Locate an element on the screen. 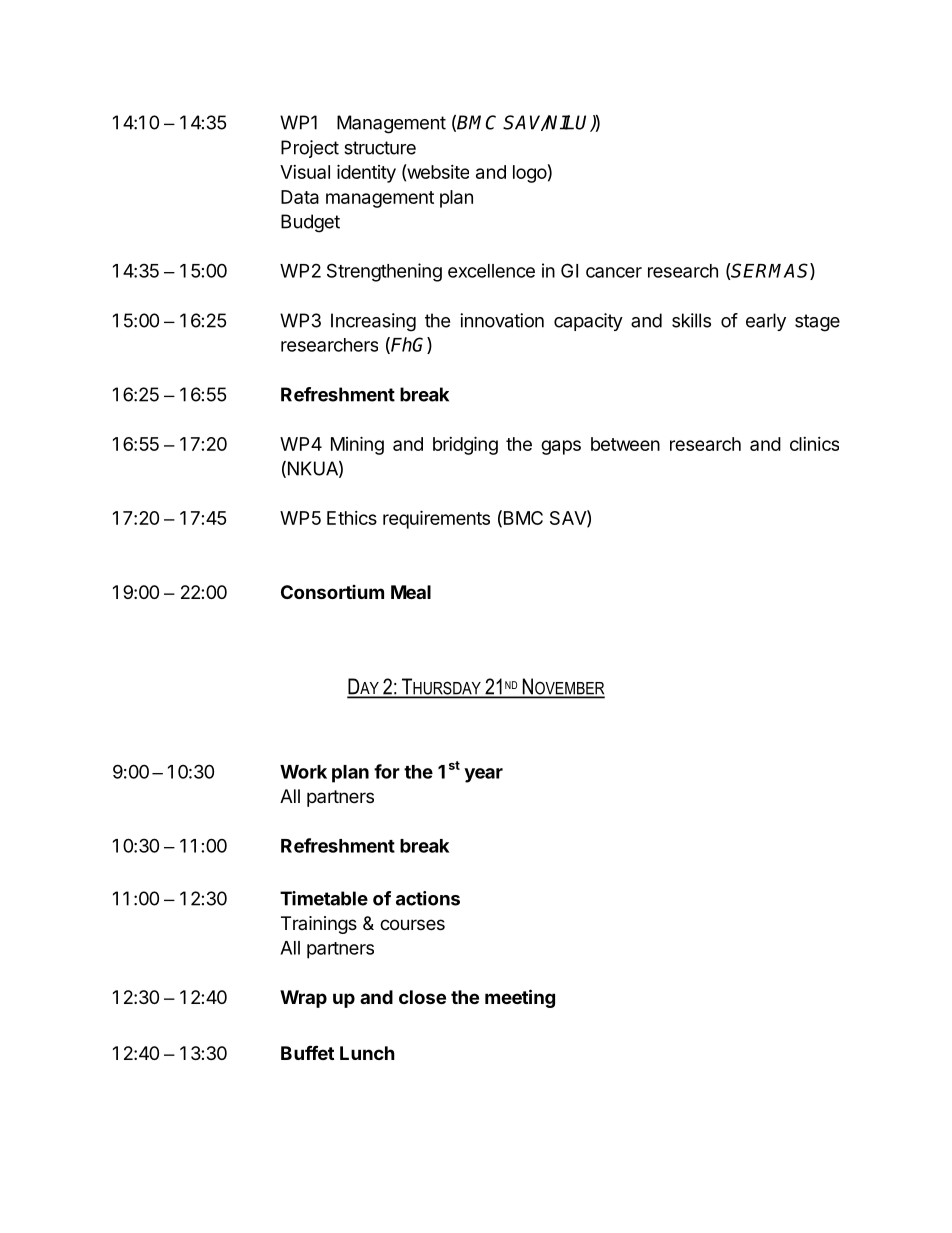  Meal is located at coordinates (411, 592).
